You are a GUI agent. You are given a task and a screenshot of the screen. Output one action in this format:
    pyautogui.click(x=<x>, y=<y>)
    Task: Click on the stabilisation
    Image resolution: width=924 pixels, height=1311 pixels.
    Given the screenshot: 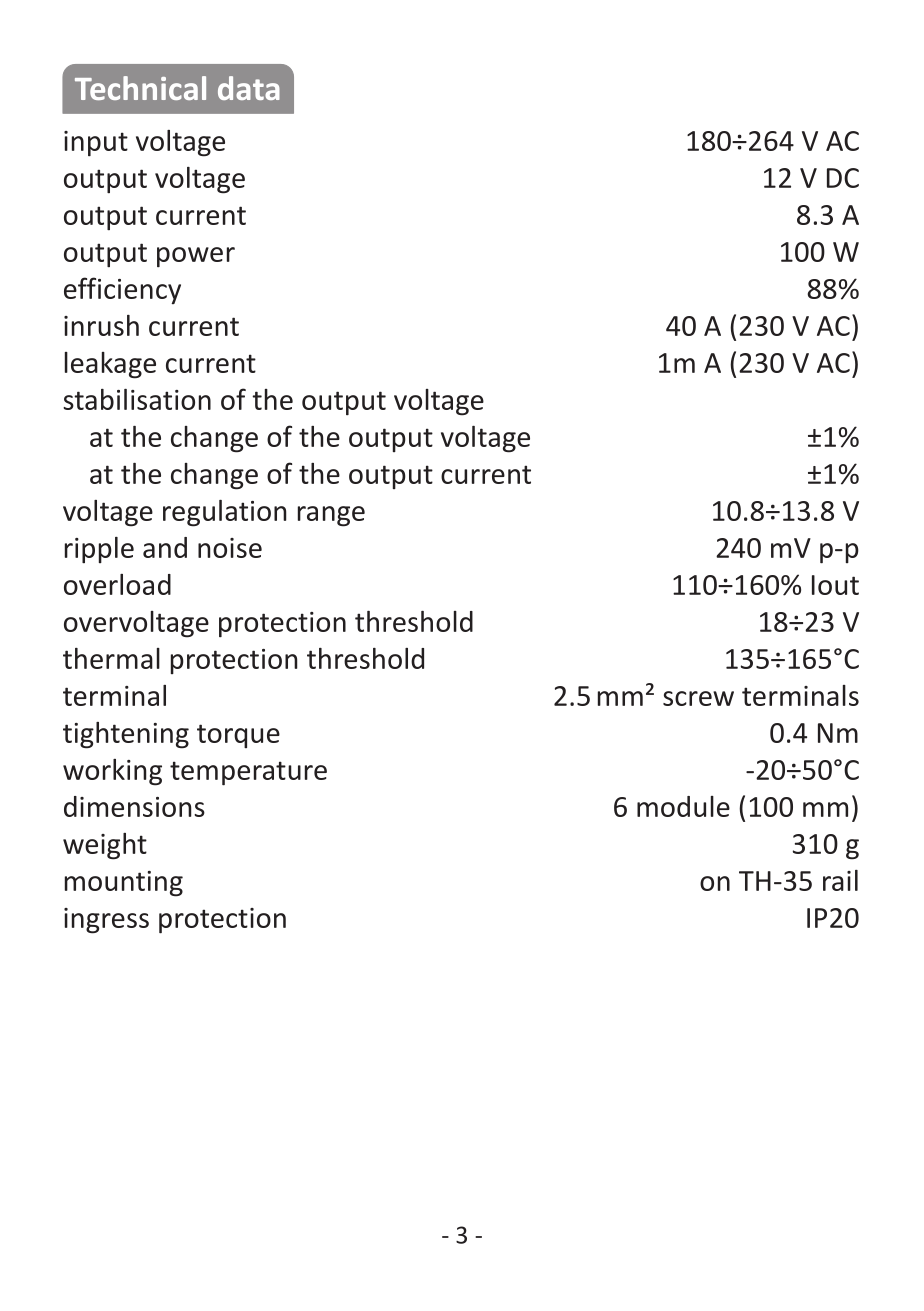 What is the action you would take?
    pyautogui.click(x=137, y=399)
